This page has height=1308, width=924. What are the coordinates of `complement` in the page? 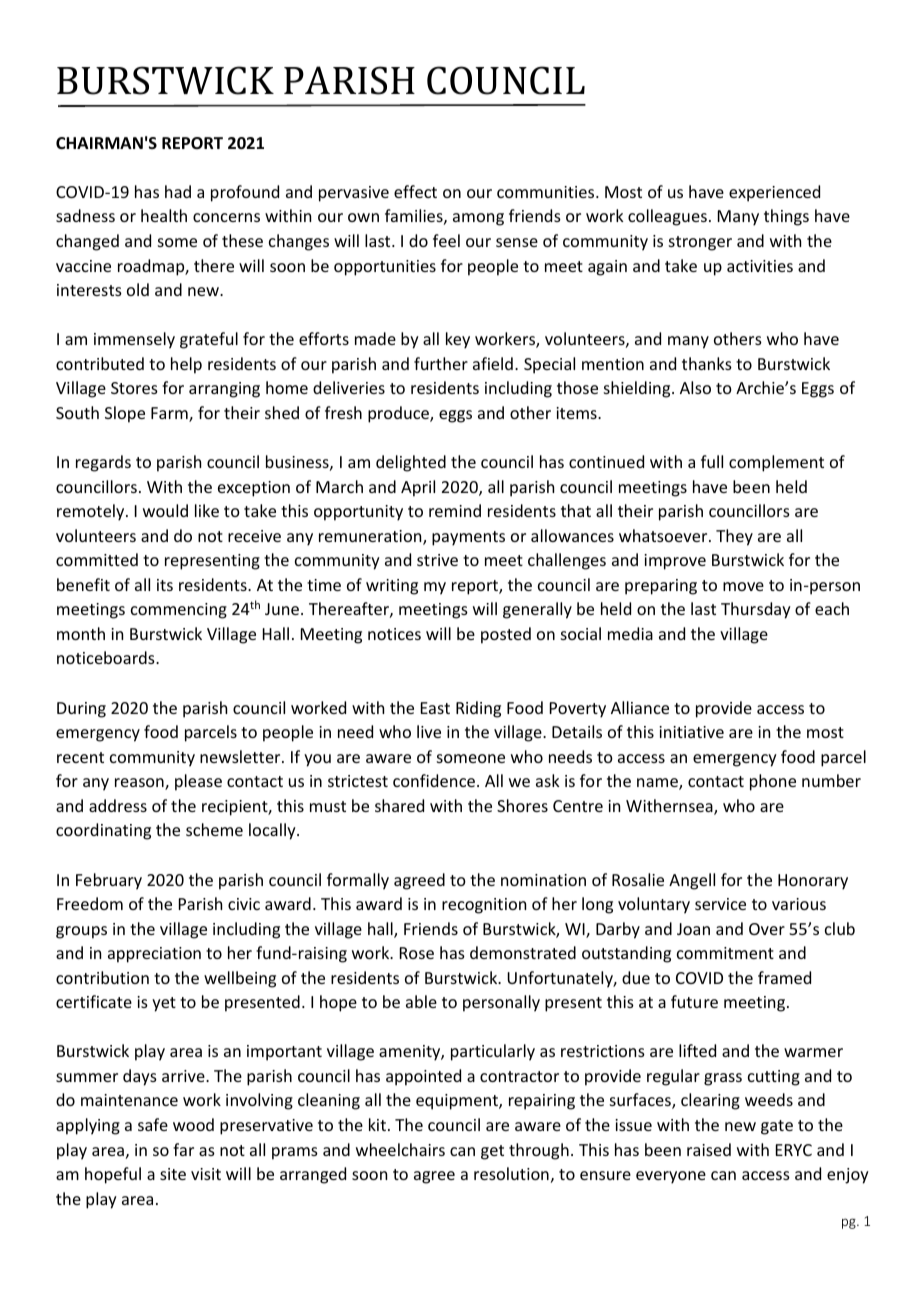 It's located at (776, 463).
